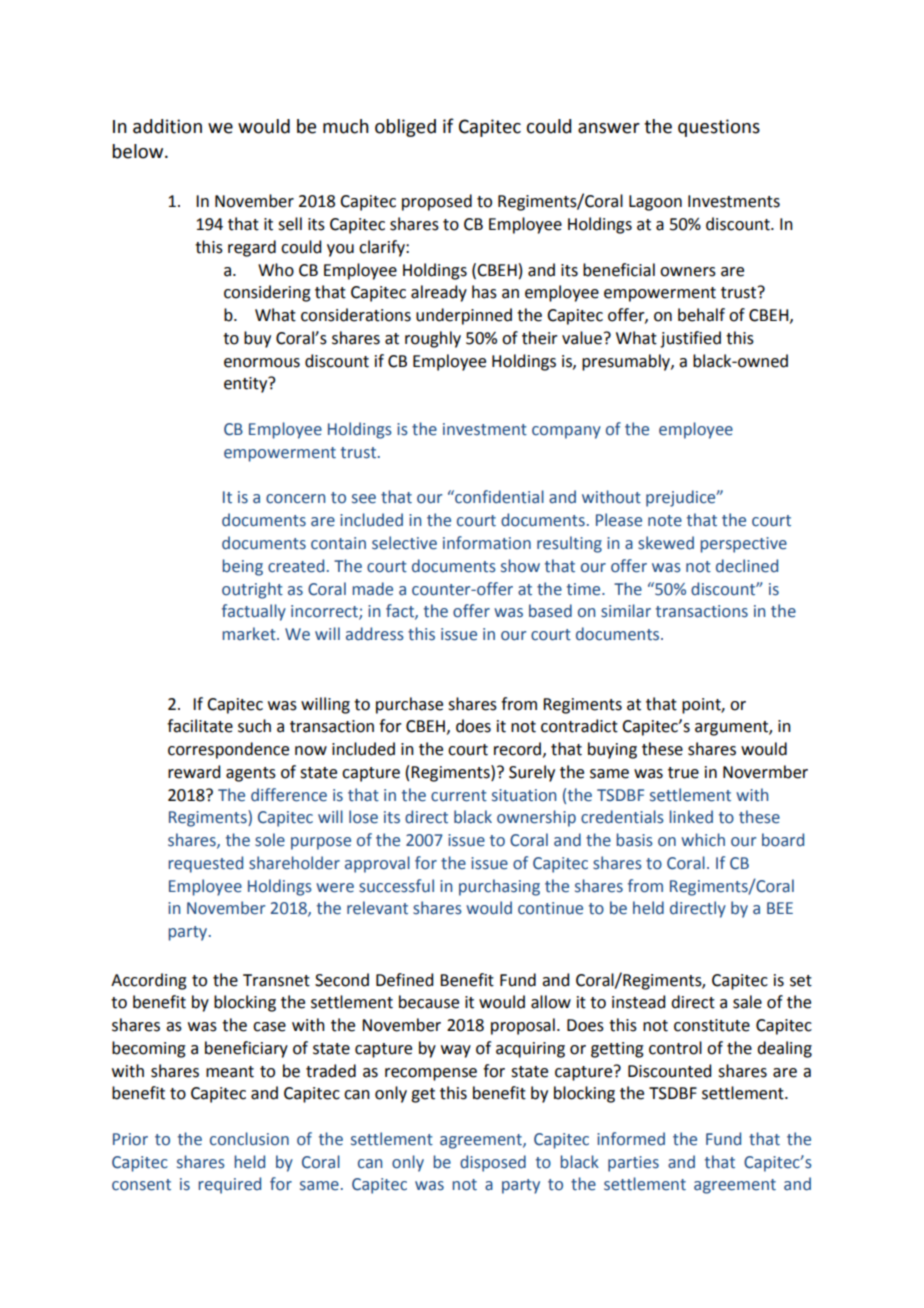 The image size is (924, 1308). What do you see at coordinates (493, 1163) in the page?
I see `disposed` at bounding box center [493, 1163].
